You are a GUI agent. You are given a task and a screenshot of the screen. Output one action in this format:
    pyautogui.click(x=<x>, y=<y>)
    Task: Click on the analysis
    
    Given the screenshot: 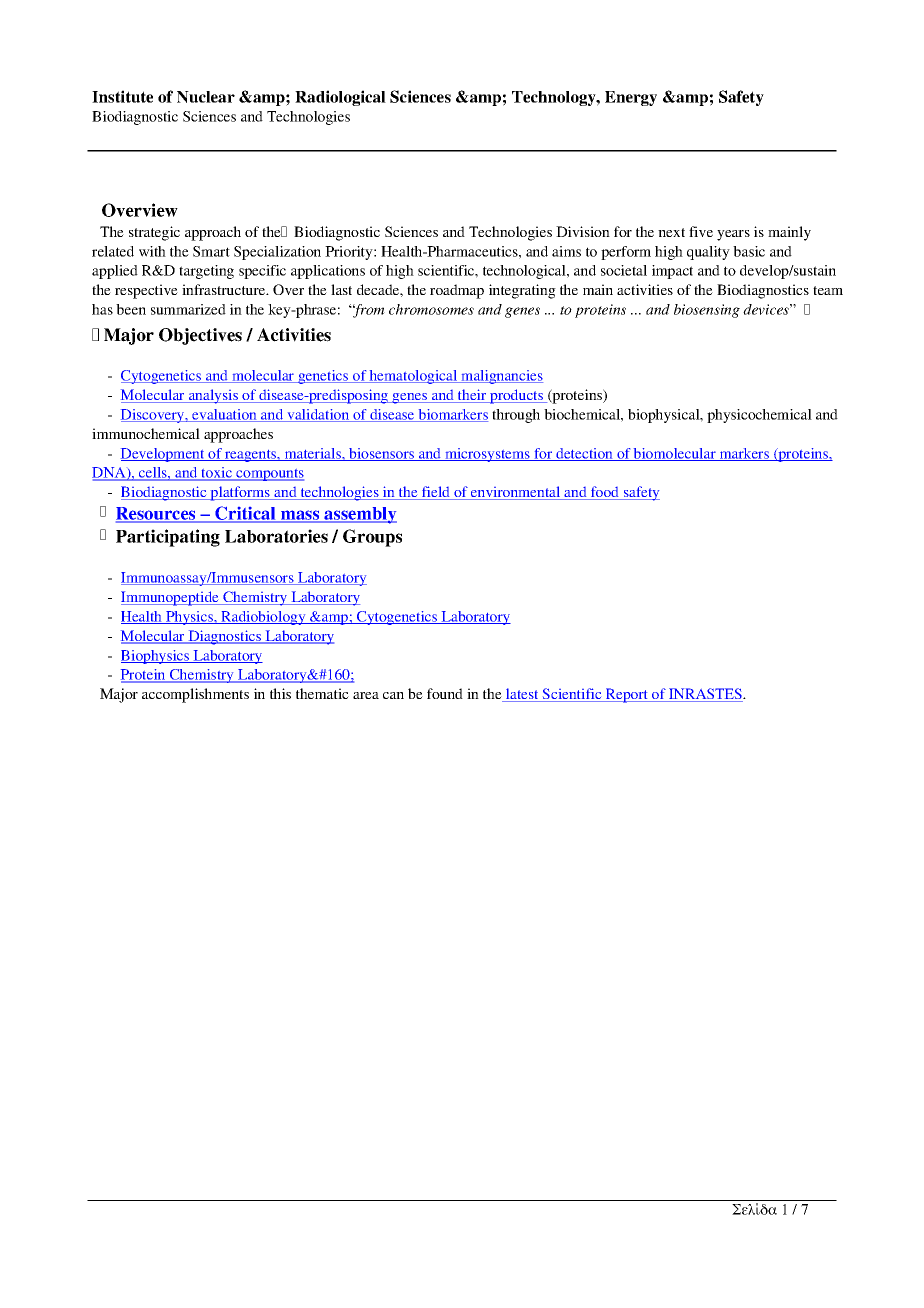 What is the action you would take?
    pyautogui.click(x=213, y=396)
